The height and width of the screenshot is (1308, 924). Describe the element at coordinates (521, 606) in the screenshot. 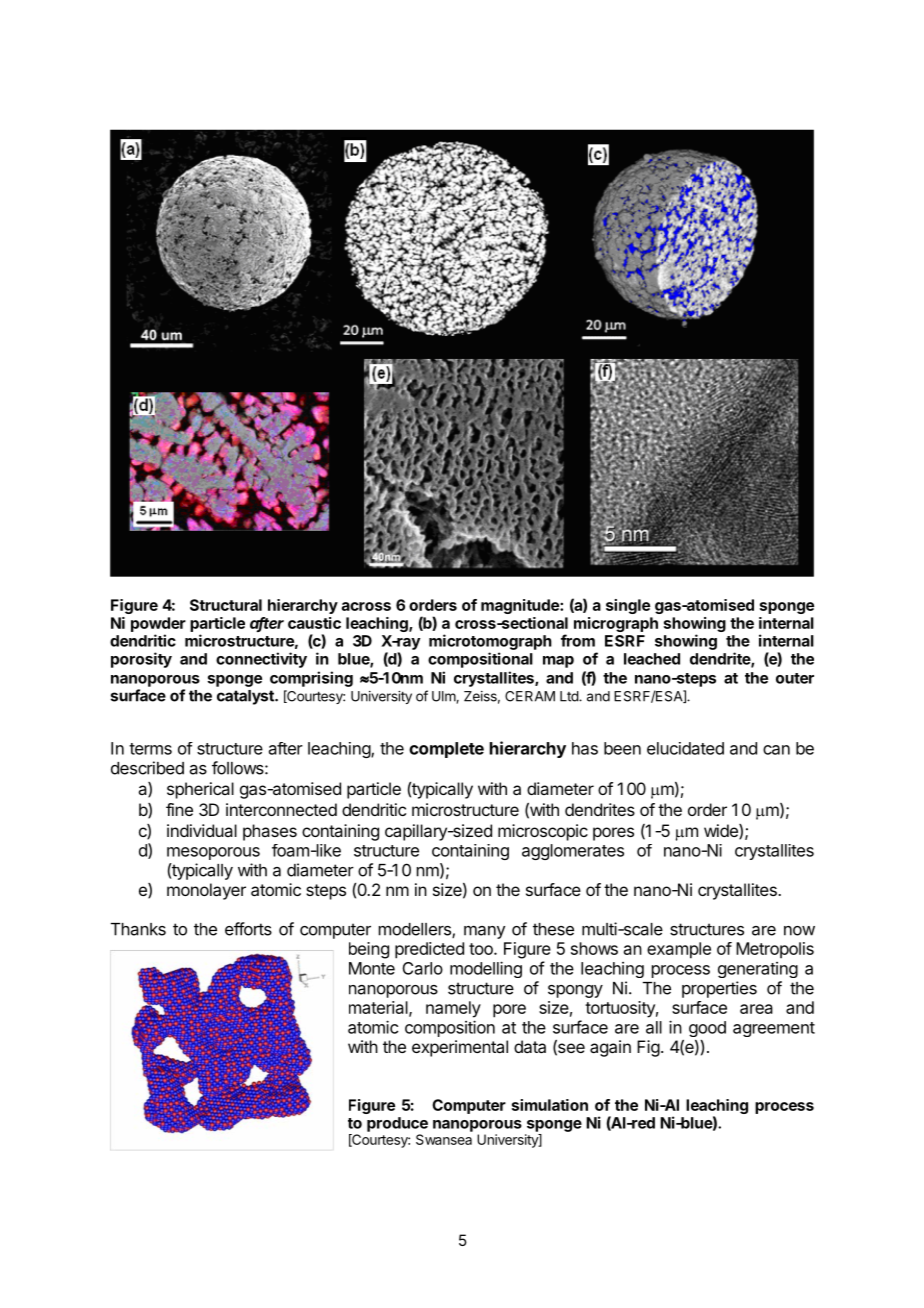

I see `magnitude` at that location.
